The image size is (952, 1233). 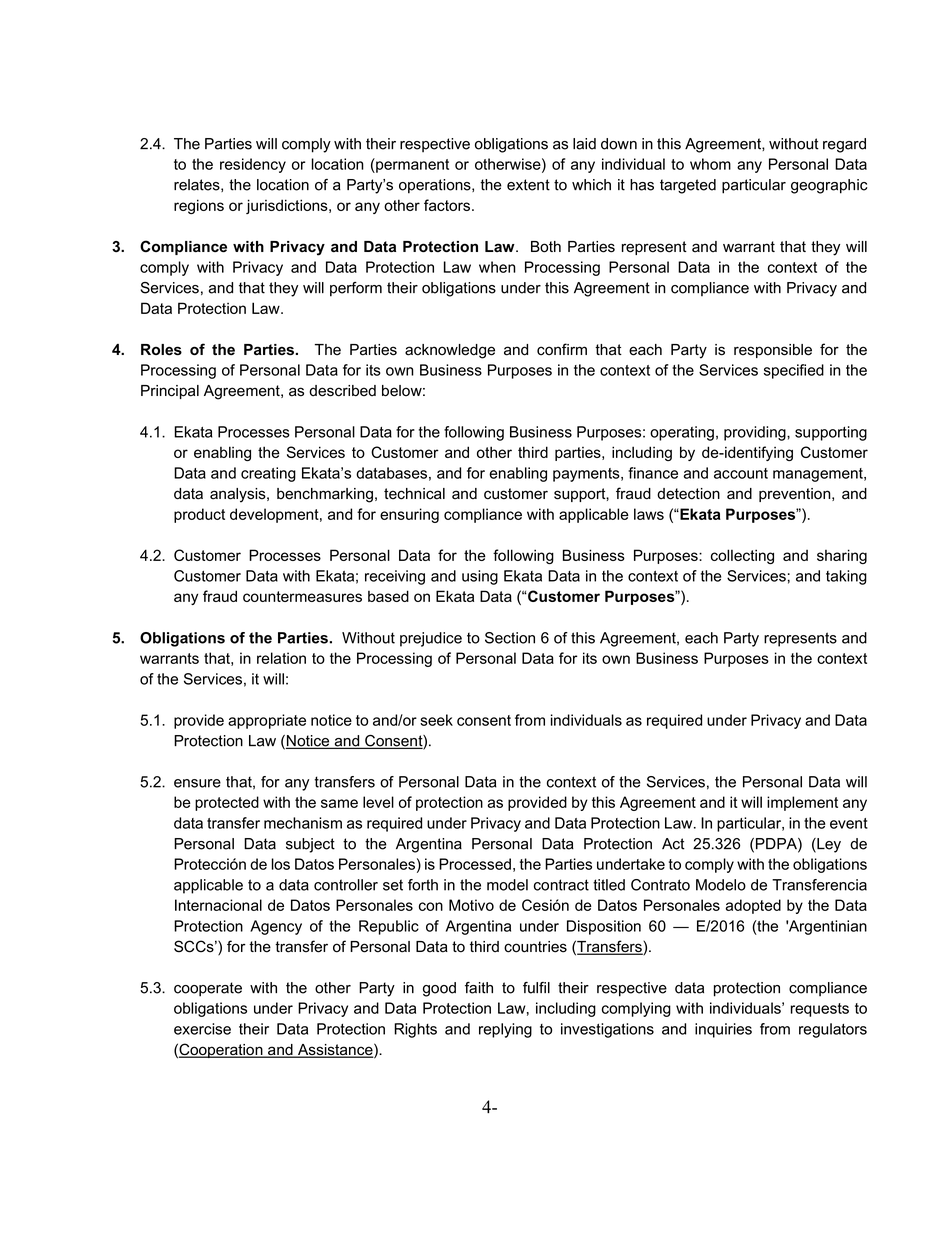 What do you see at coordinates (436, 720) in the image?
I see `seek` at bounding box center [436, 720].
